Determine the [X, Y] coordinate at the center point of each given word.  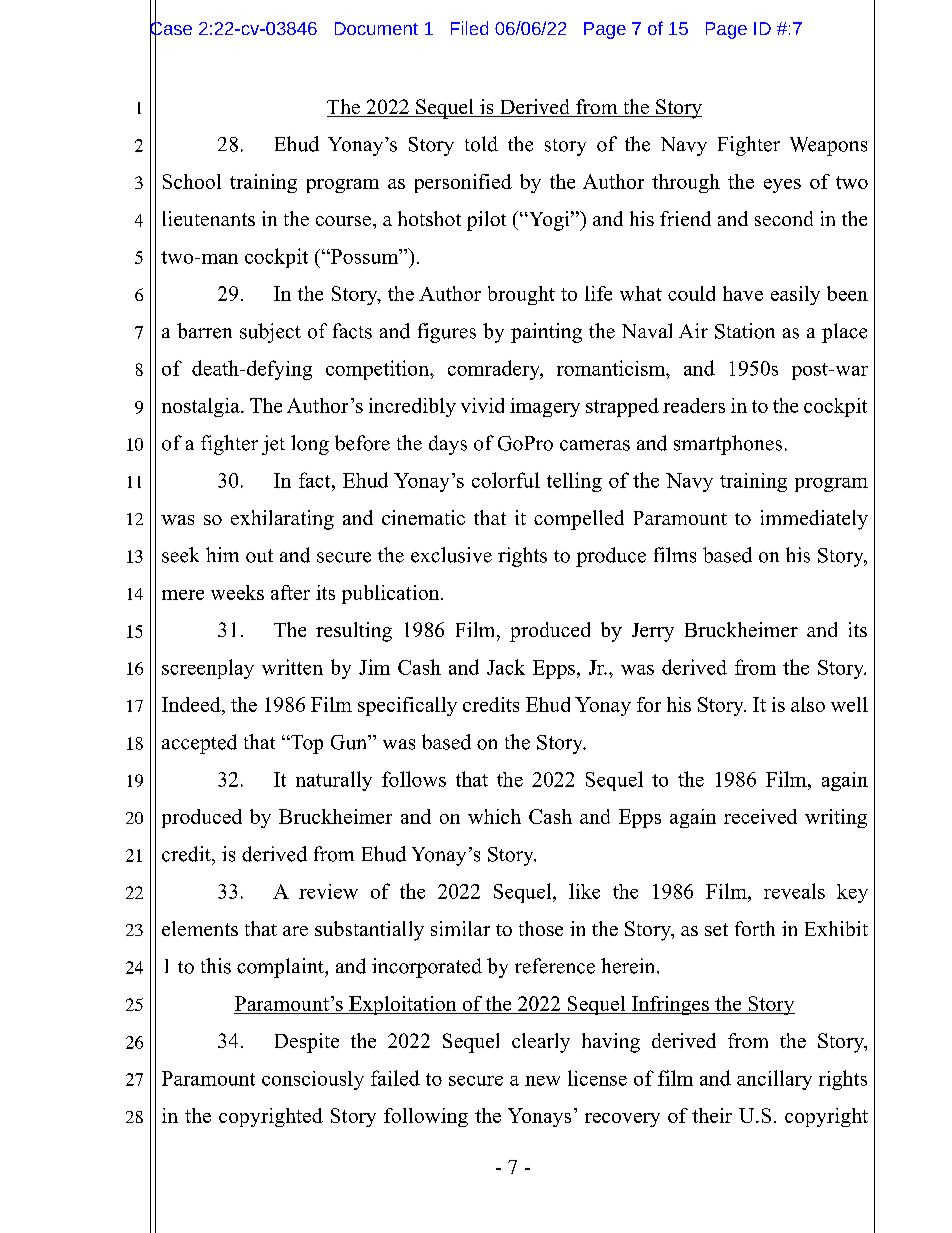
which [494, 816]
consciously [313, 1080]
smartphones [728, 445]
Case [171, 28]
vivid [482, 405]
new [542, 1081]
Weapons [828, 146]
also [808, 704]
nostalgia [202, 407]
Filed [469, 28]
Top [306, 744]
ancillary [774, 1080]
